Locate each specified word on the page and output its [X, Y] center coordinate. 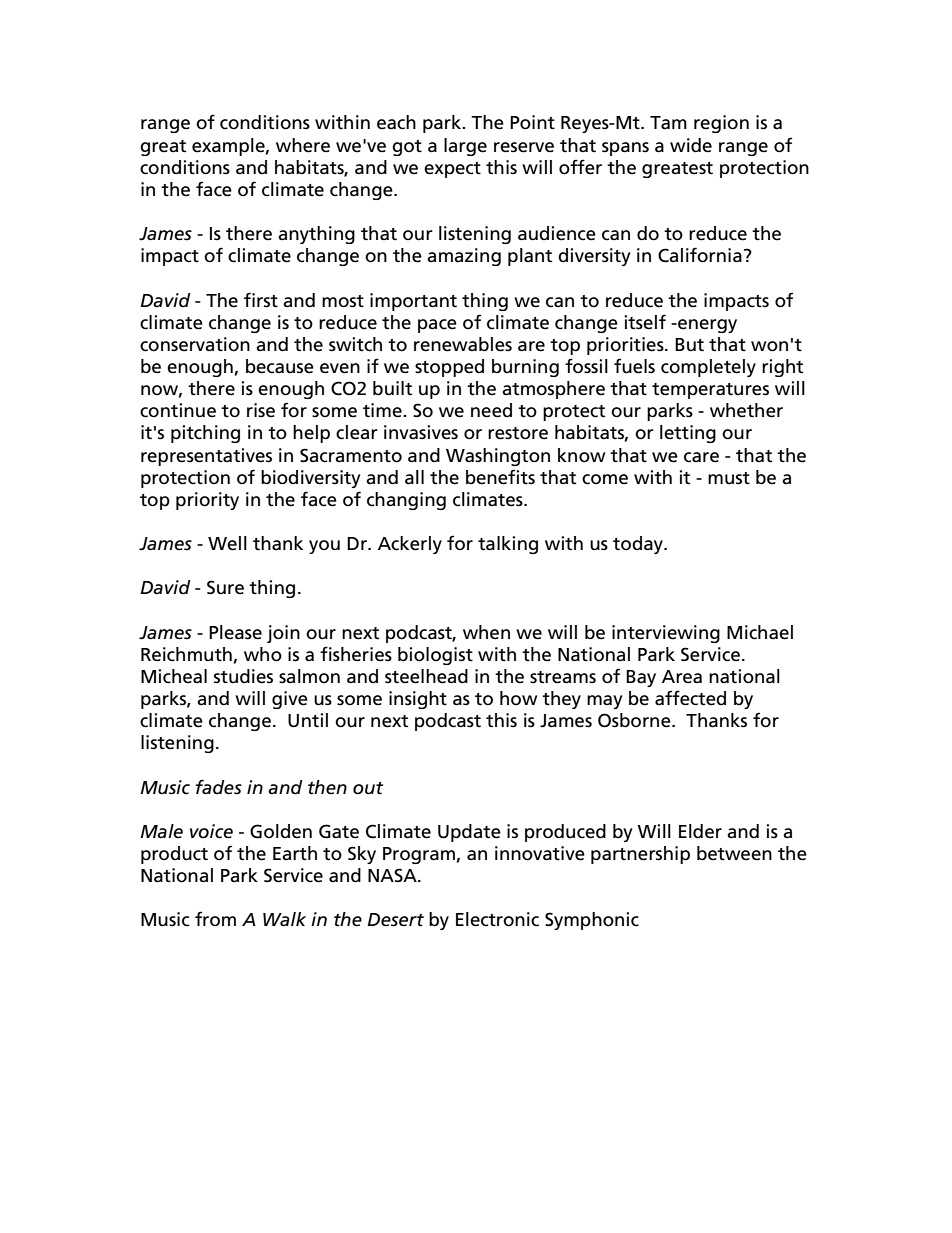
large [465, 147]
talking [508, 545]
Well [227, 543]
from [215, 918]
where [303, 145]
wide [691, 145]
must [729, 478]
